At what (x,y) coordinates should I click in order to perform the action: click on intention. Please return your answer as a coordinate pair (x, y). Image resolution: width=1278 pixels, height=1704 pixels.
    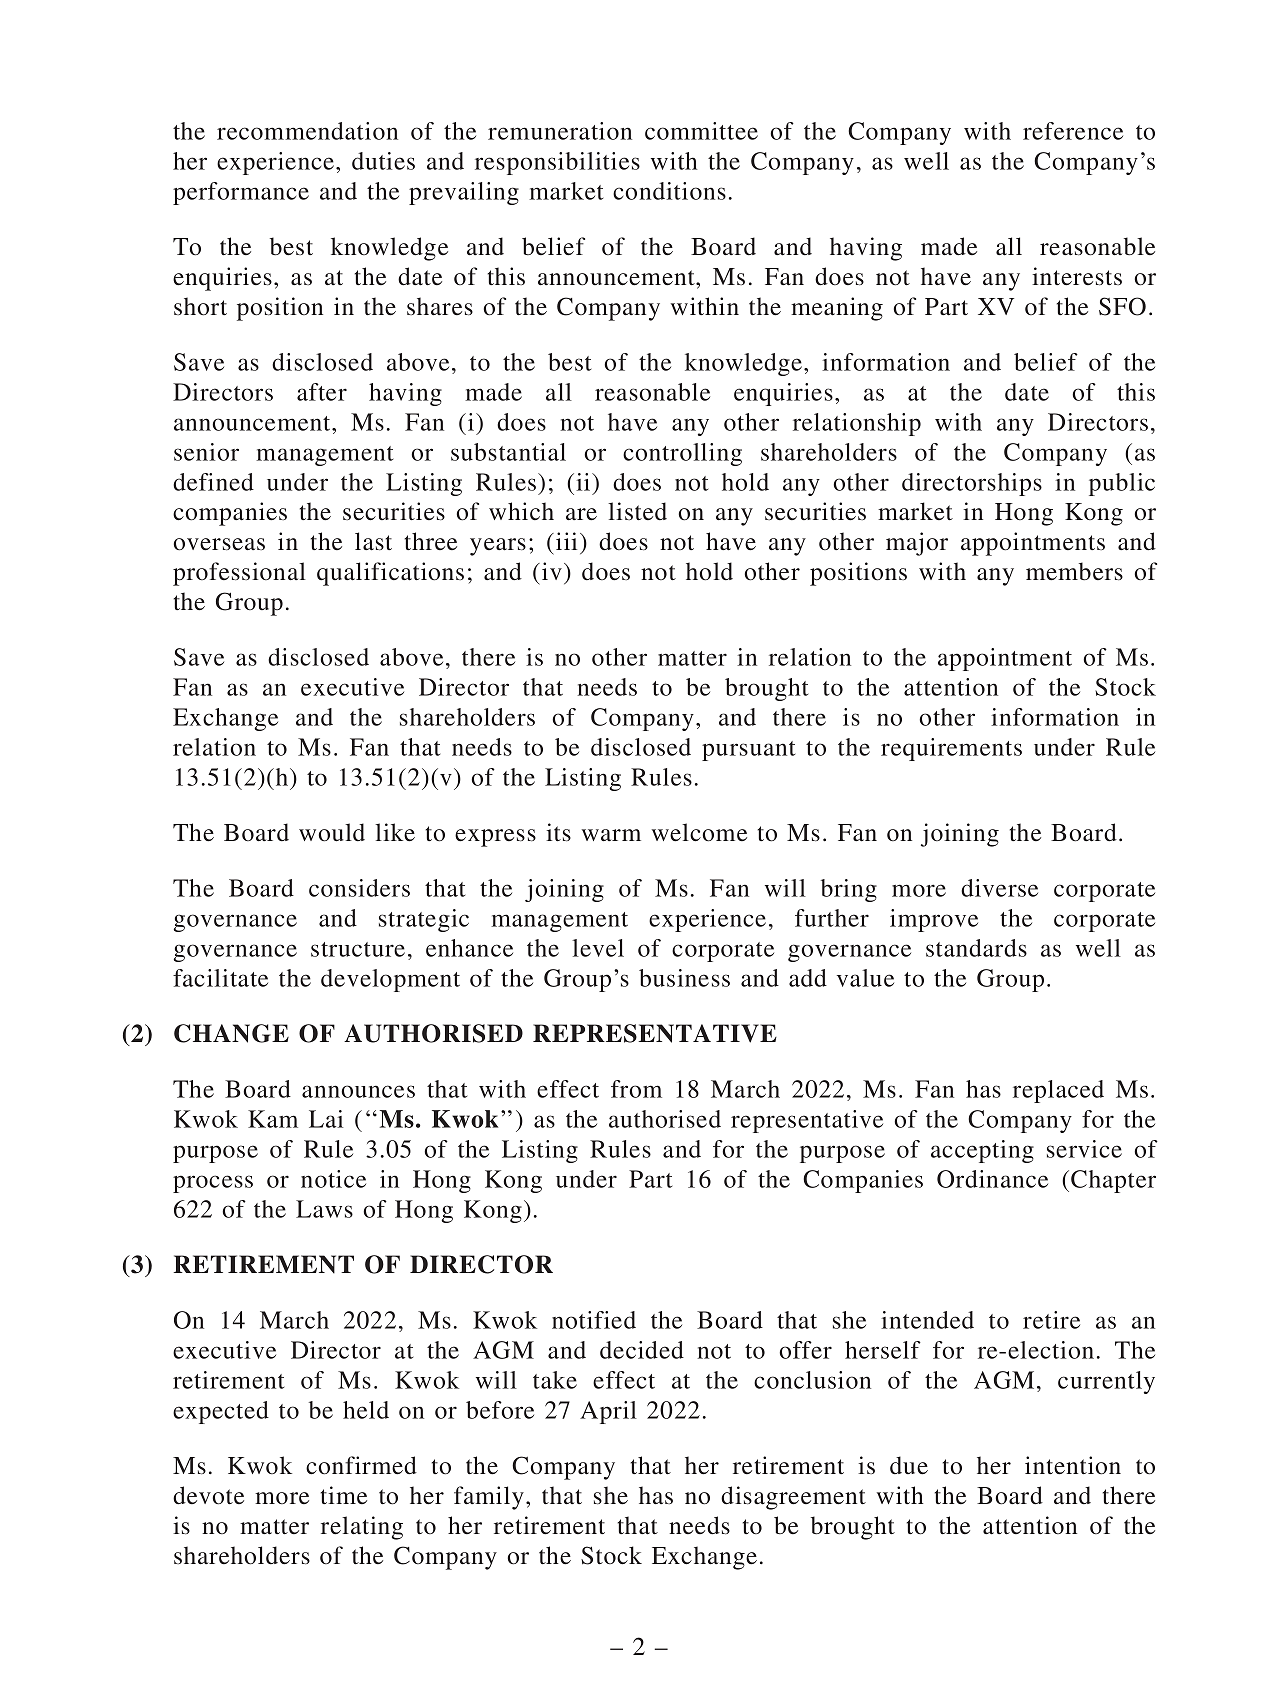
    Looking at the image, I should click on (1073, 1465).
